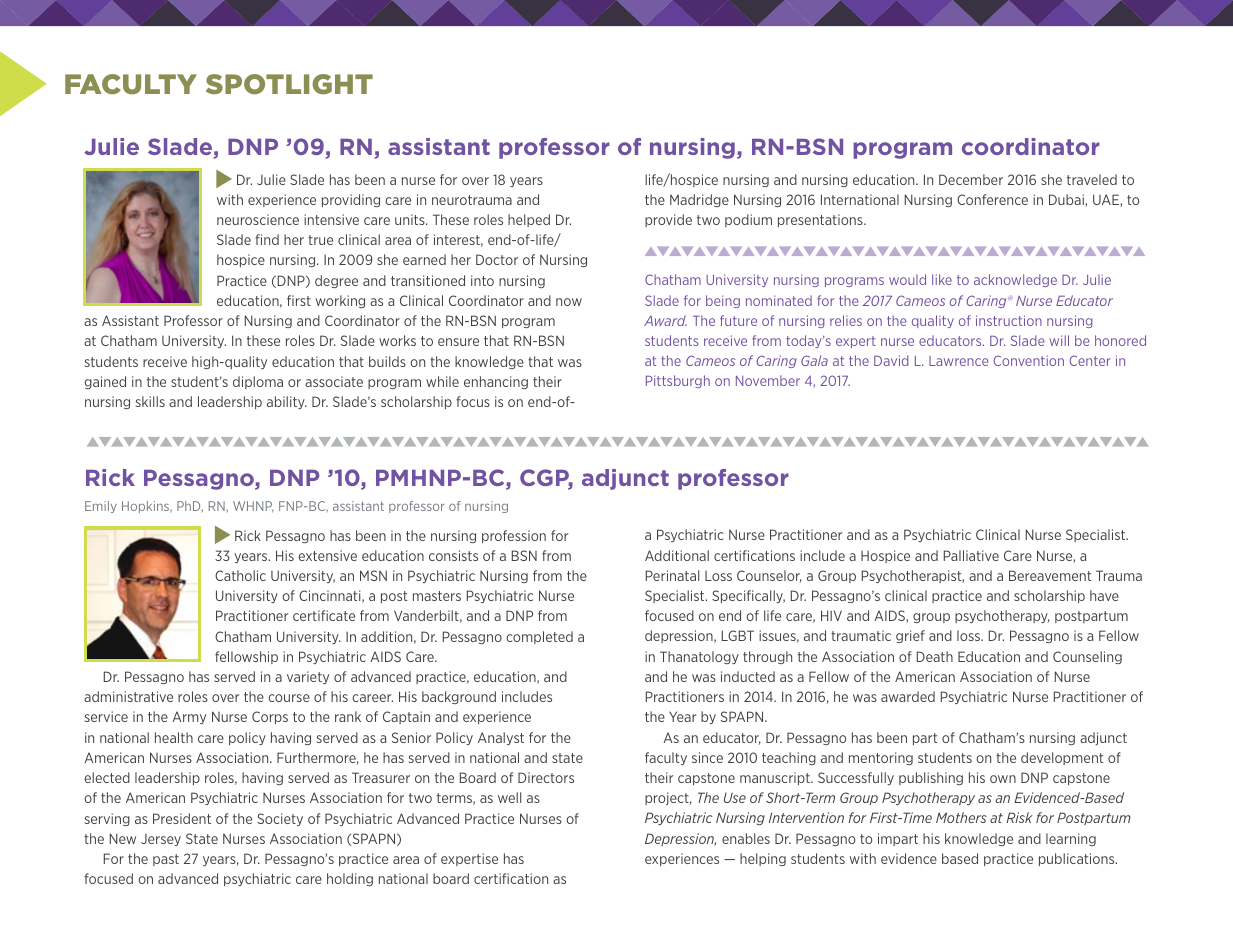 The width and height of the page is (1233, 952). Describe the element at coordinates (1078, 859) in the page. I see `publications` at that location.
